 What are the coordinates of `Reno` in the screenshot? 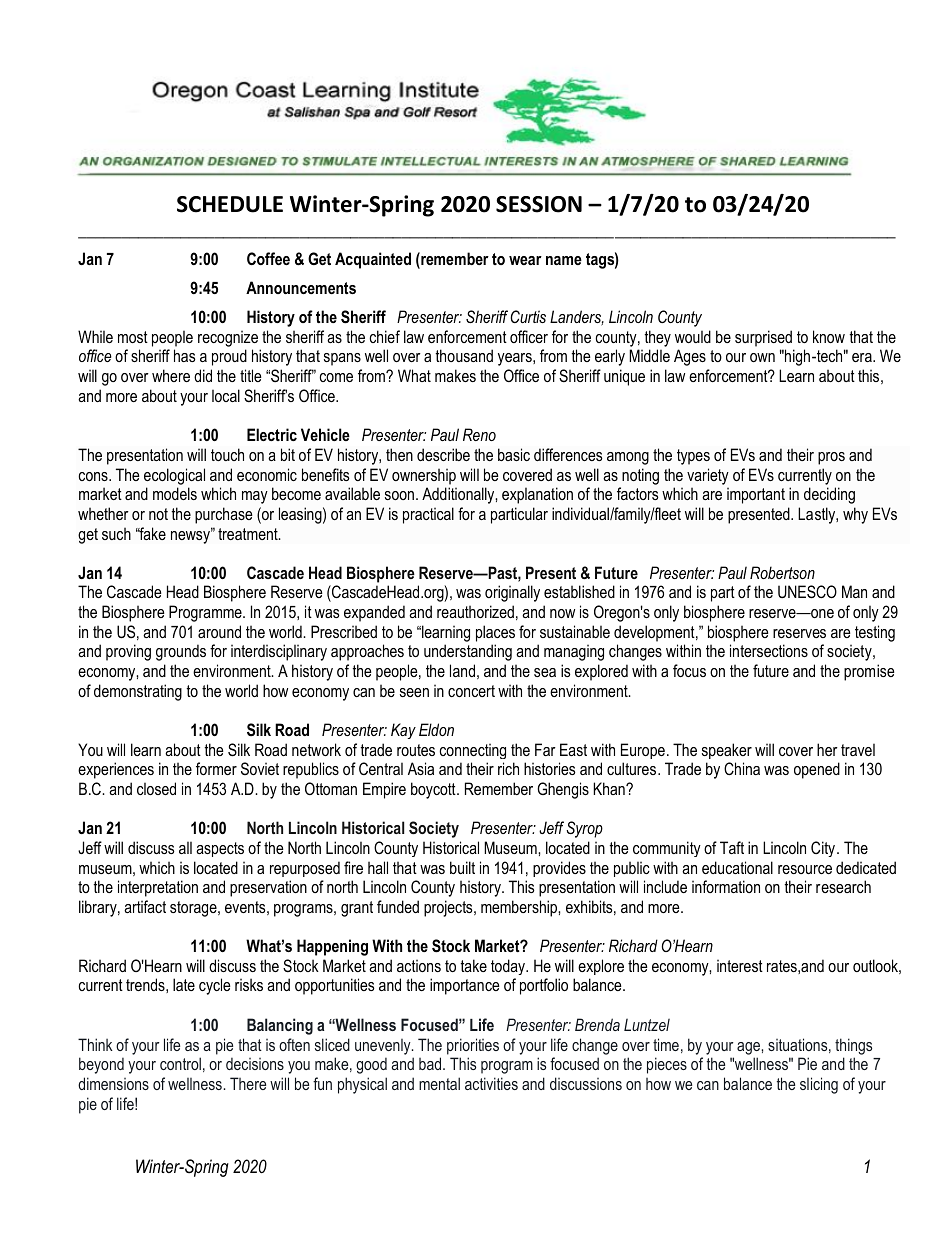 It's located at (479, 434).
